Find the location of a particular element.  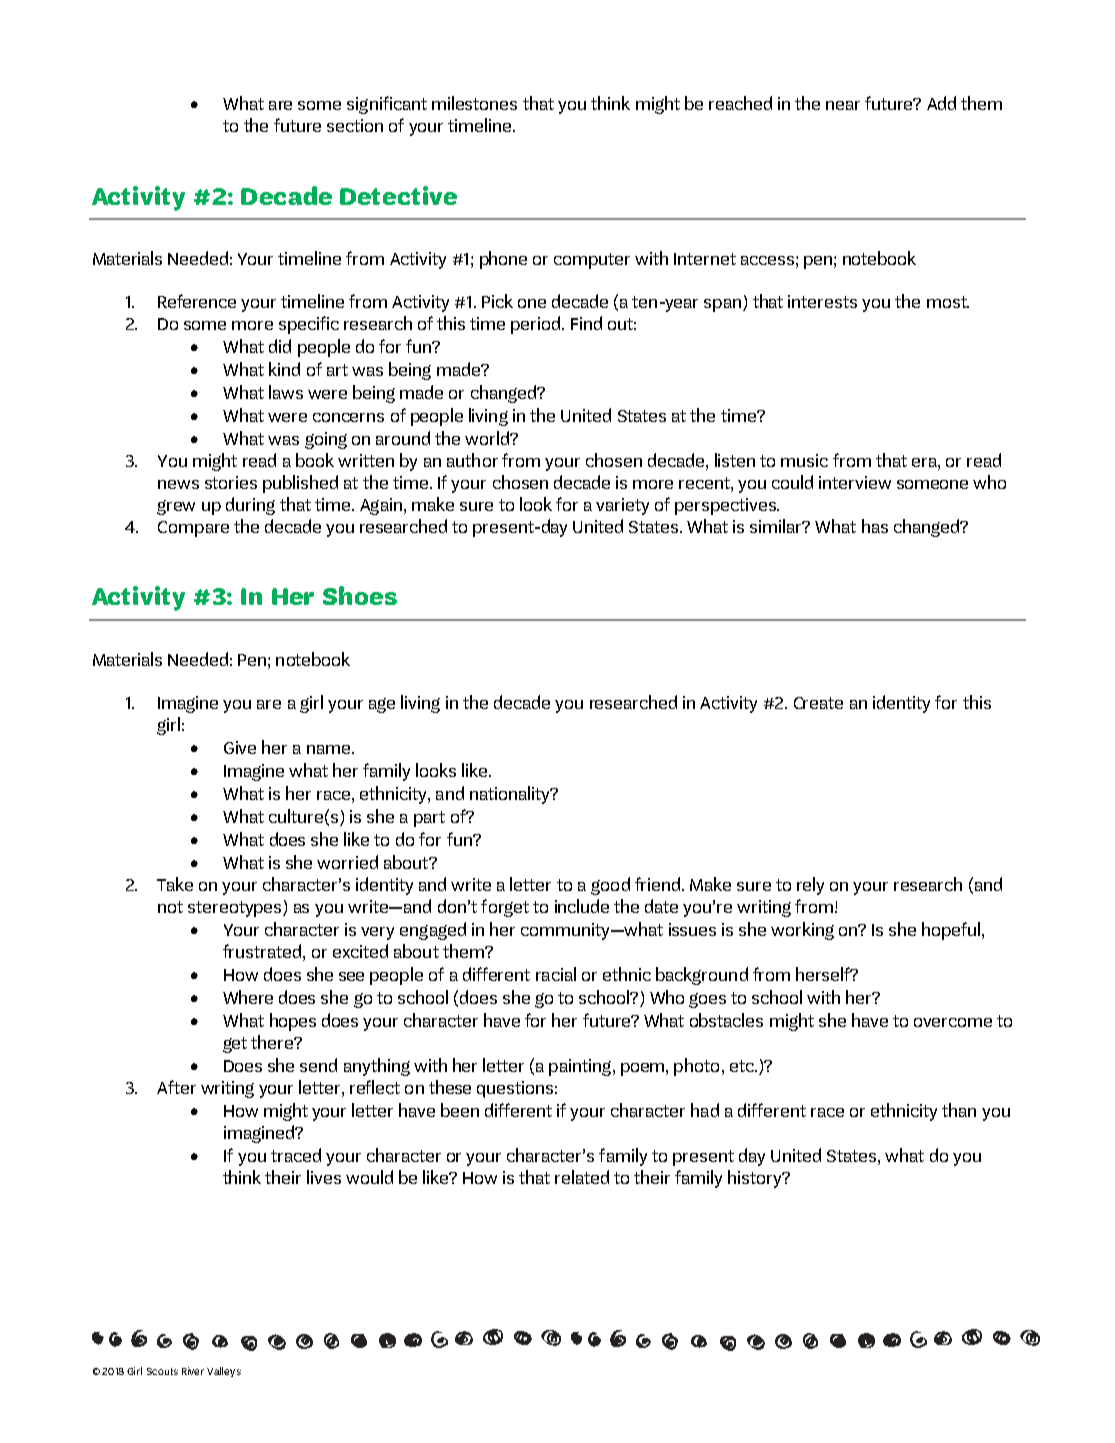

Valleys is located at coordinates (224, 1372).
